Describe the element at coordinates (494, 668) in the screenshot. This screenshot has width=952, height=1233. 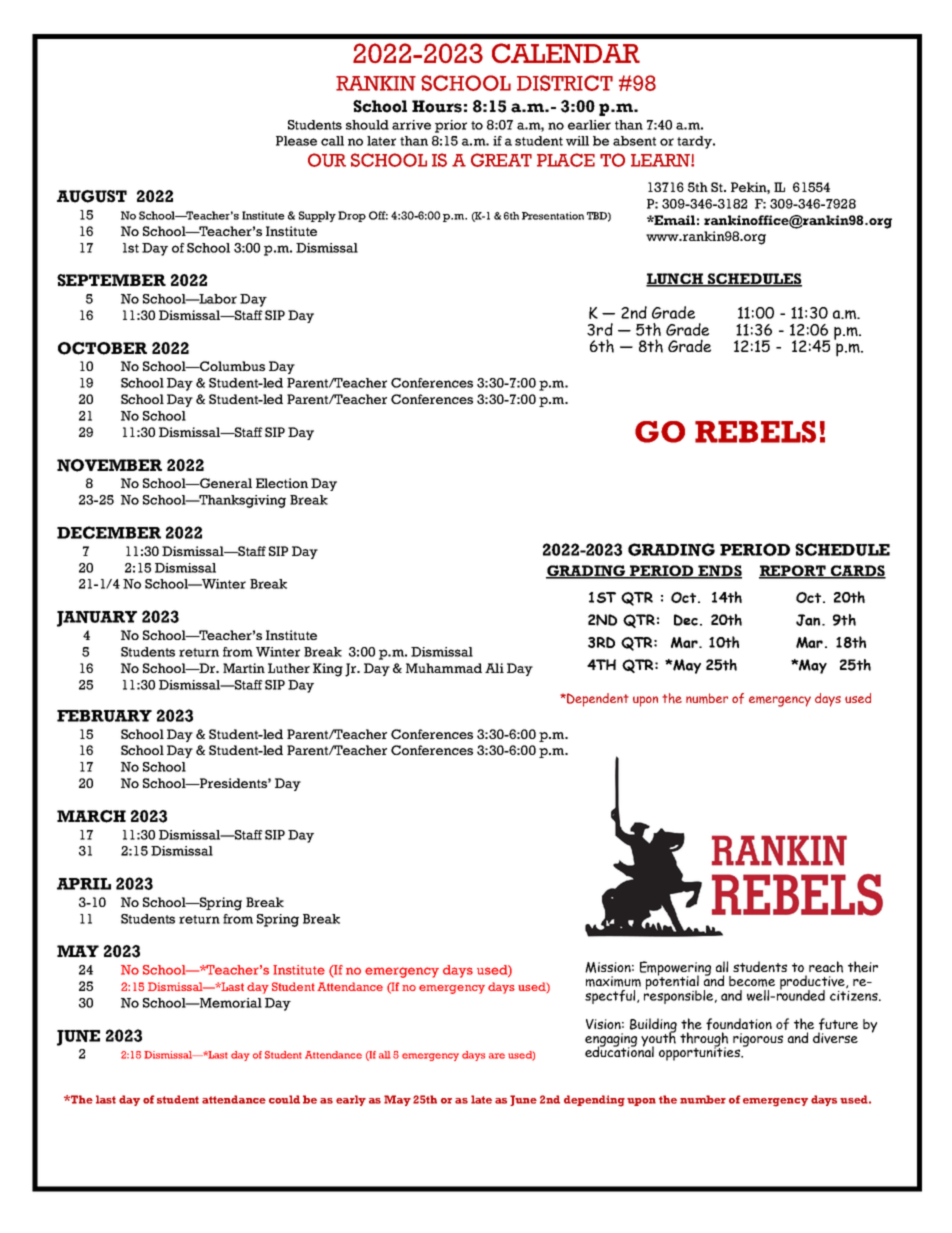
I see `Ali` at that location.
